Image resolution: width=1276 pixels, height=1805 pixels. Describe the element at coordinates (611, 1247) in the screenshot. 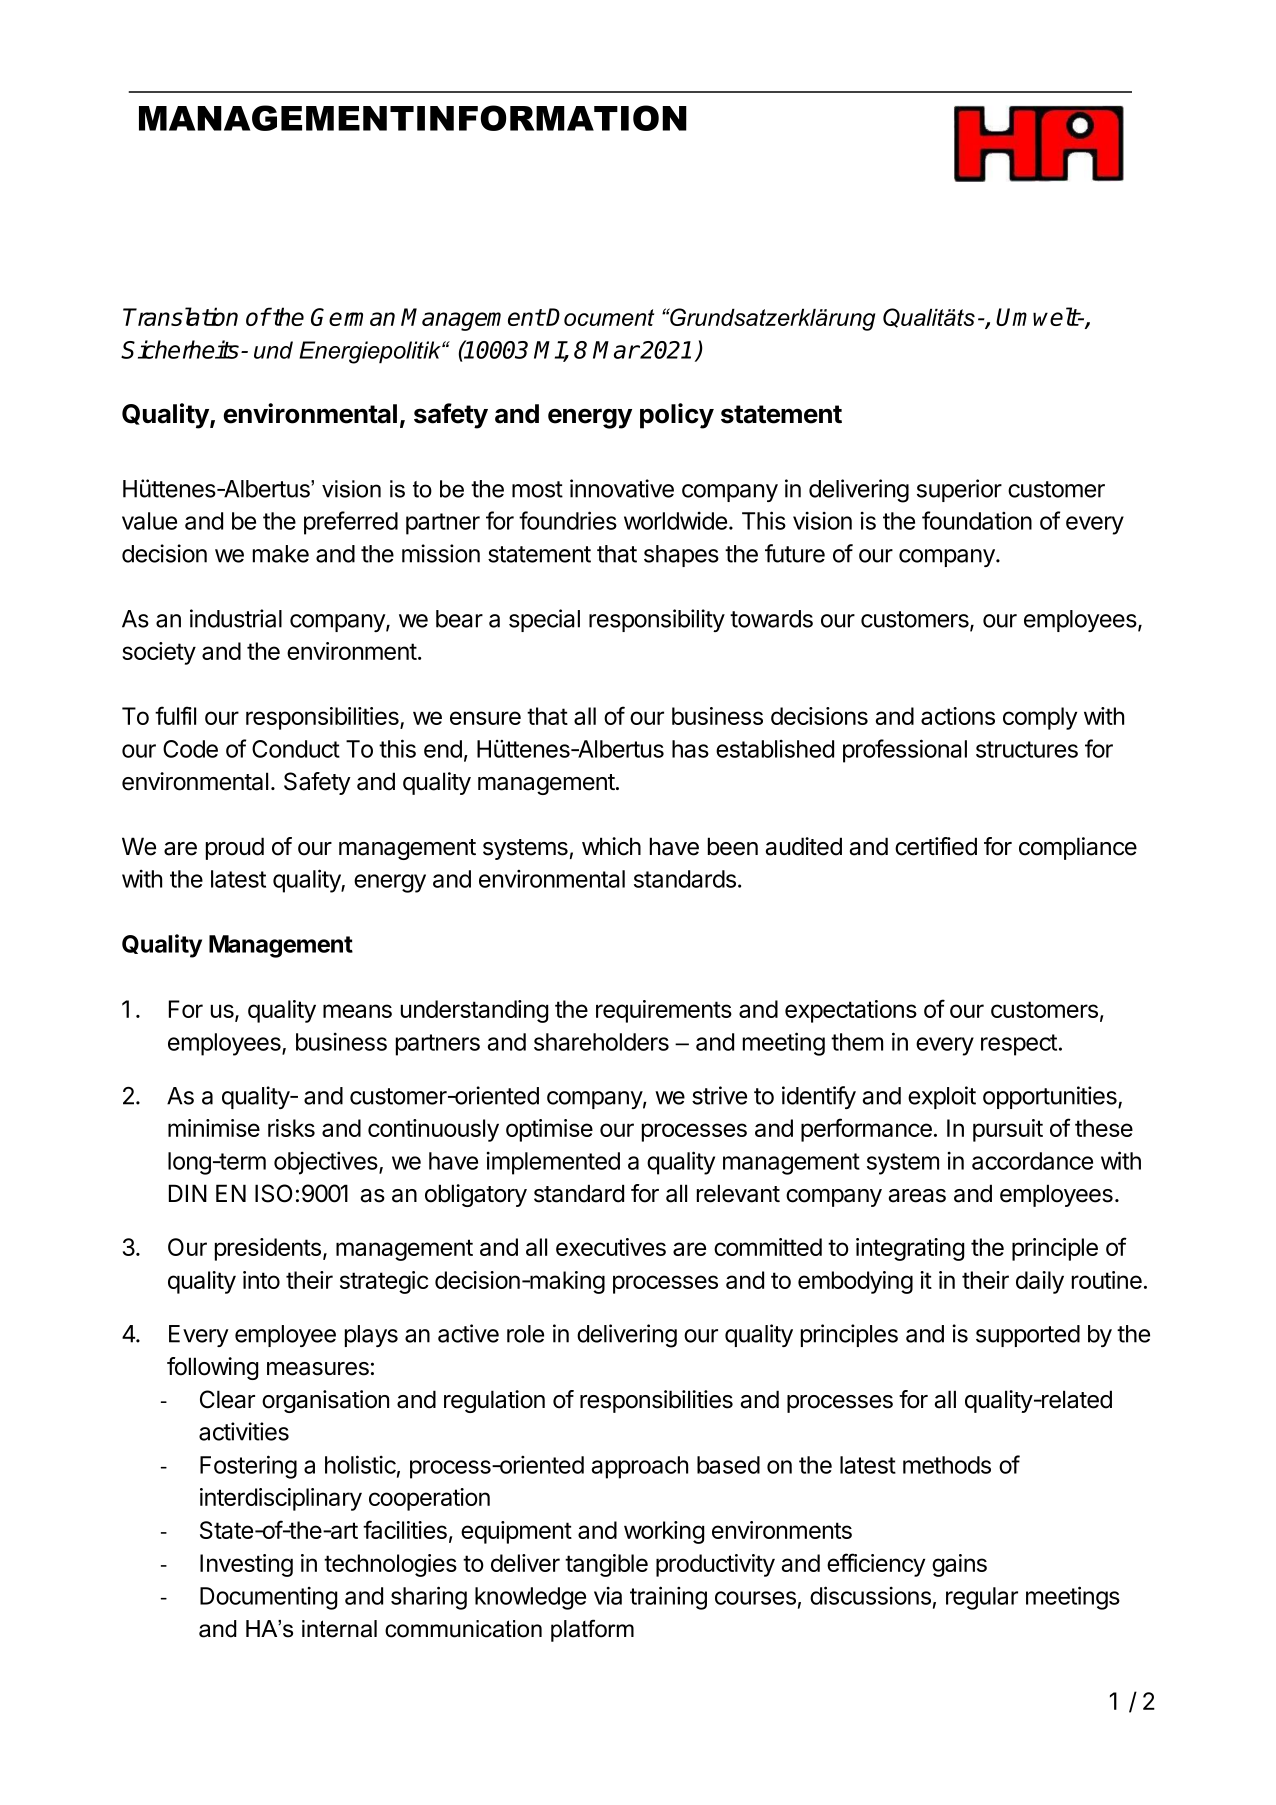

I see `executives` at that location.
